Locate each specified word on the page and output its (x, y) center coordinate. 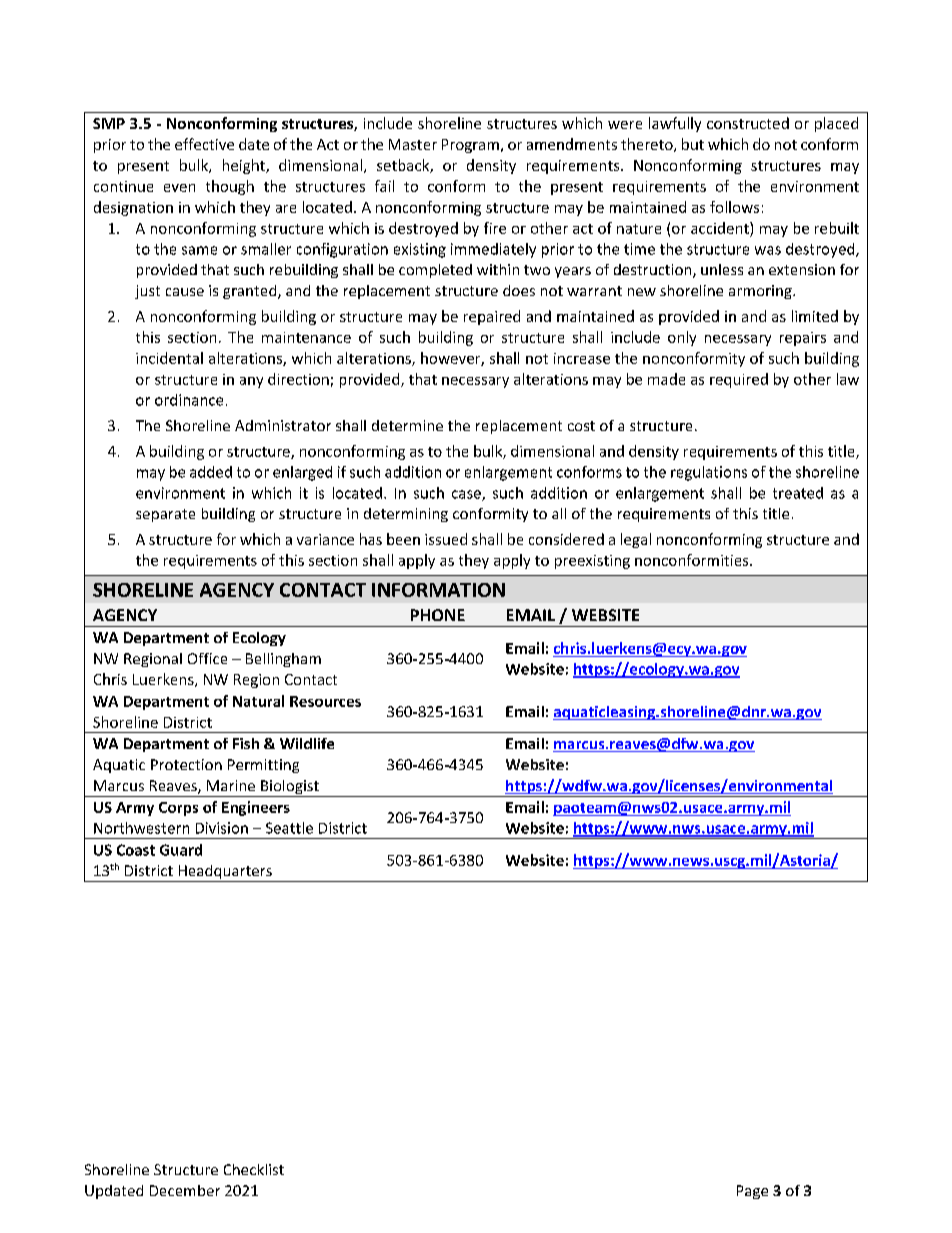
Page (752, 1192)
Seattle (289, 828)
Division (222, 828)
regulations (709, 473)
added (211, 472)
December (185, 1190)
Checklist (254, 1169)
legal (636, 540)
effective (204, 144)
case (467, 495)
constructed (748, 123)
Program (470, 146)
